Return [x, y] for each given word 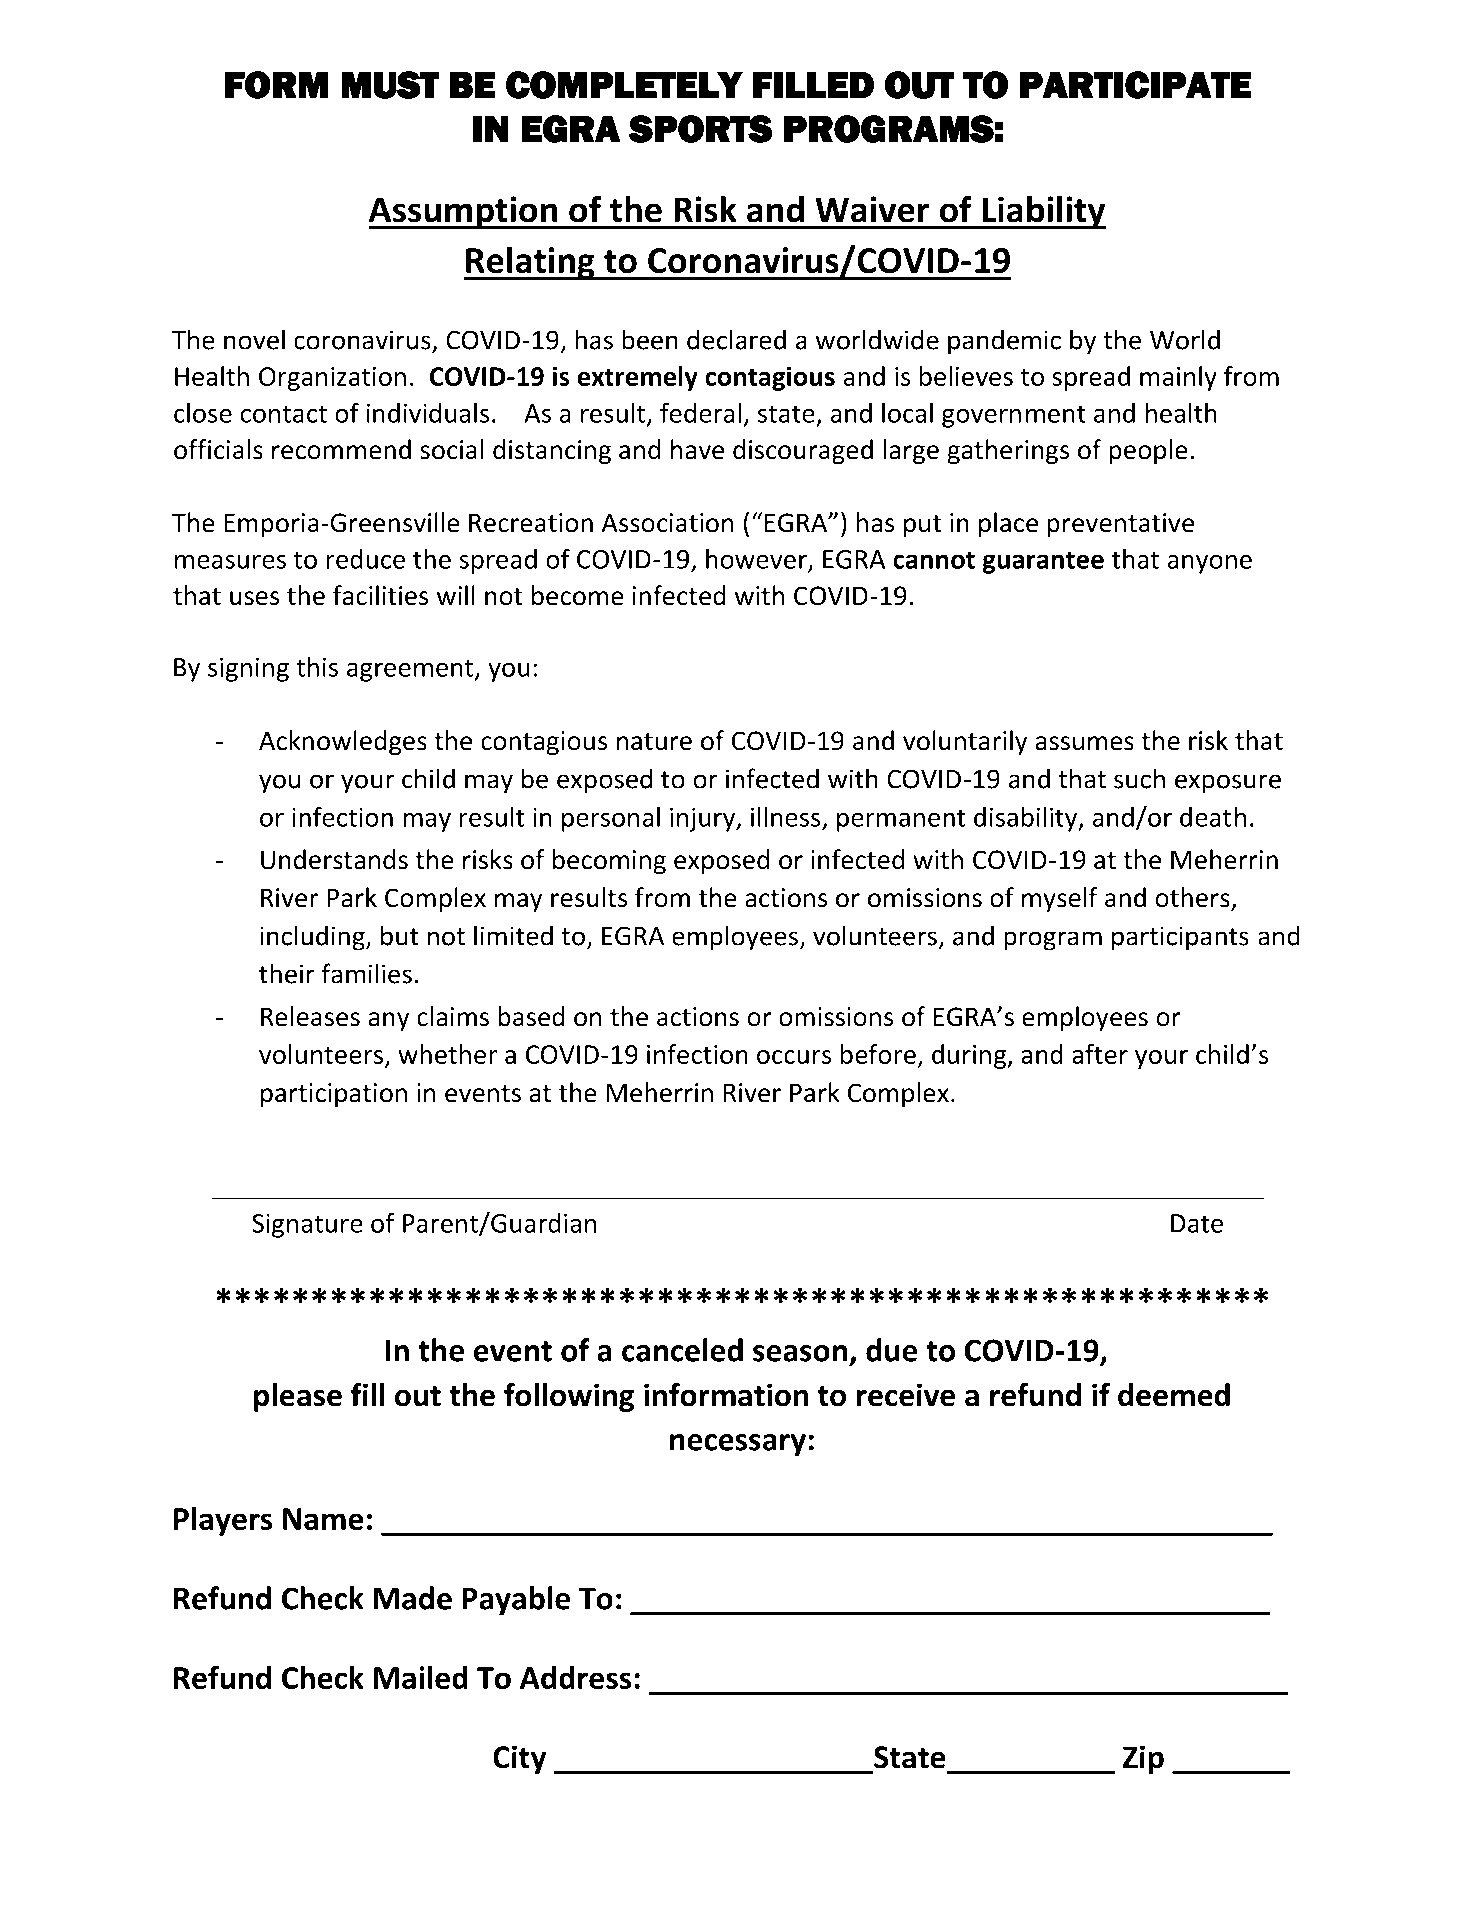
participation [334, 1095]
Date [1197, 1223]
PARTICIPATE [1136, 85]
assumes [1085, 743]
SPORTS [700, 129]
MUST [390, 85]
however [757, 560]
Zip [1143, 1759]
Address [575, 1677]
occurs [794, 1057]
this [317, 667]
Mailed [421, 1677]
